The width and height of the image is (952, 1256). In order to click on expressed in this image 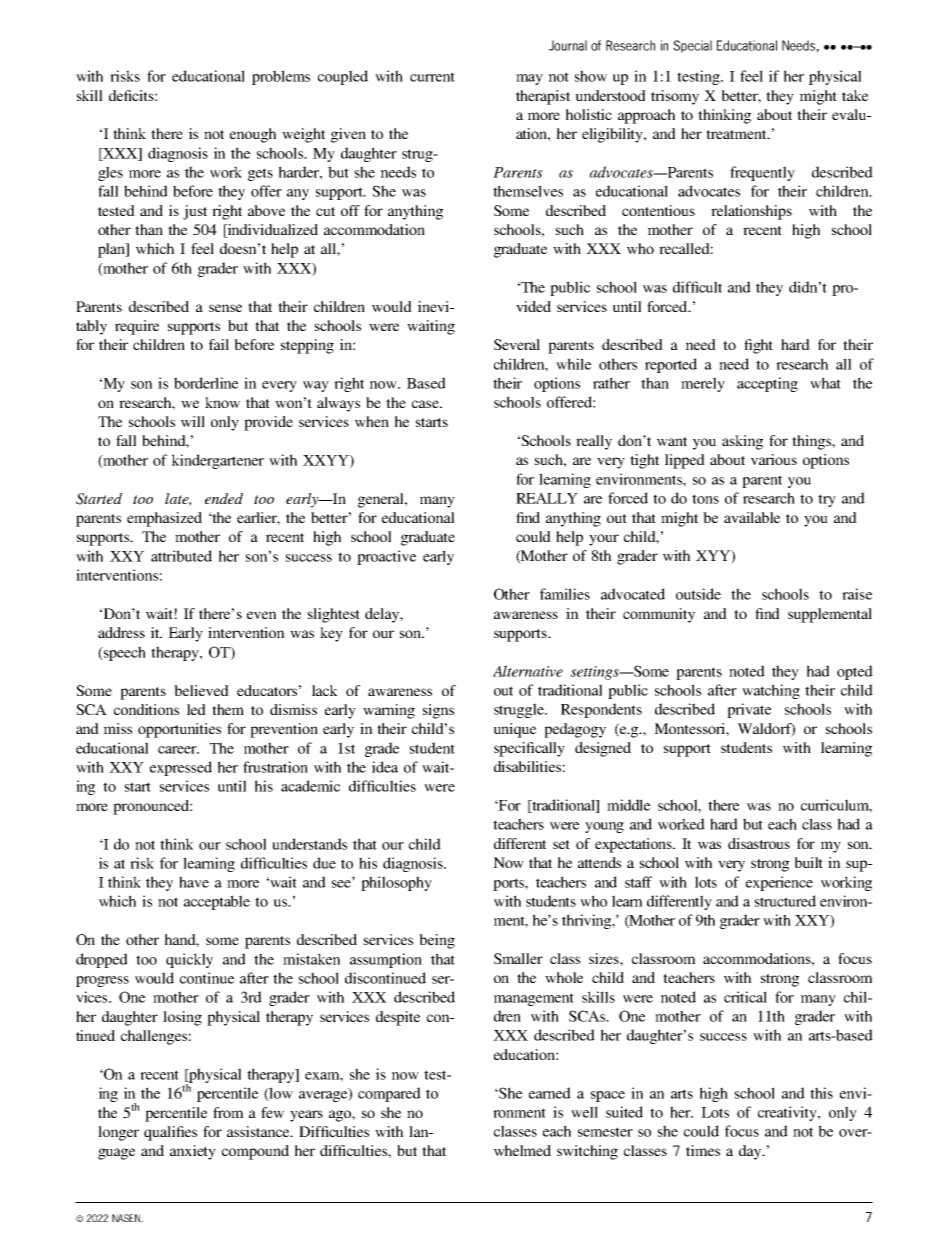, I will do `click(181, 768)`.
